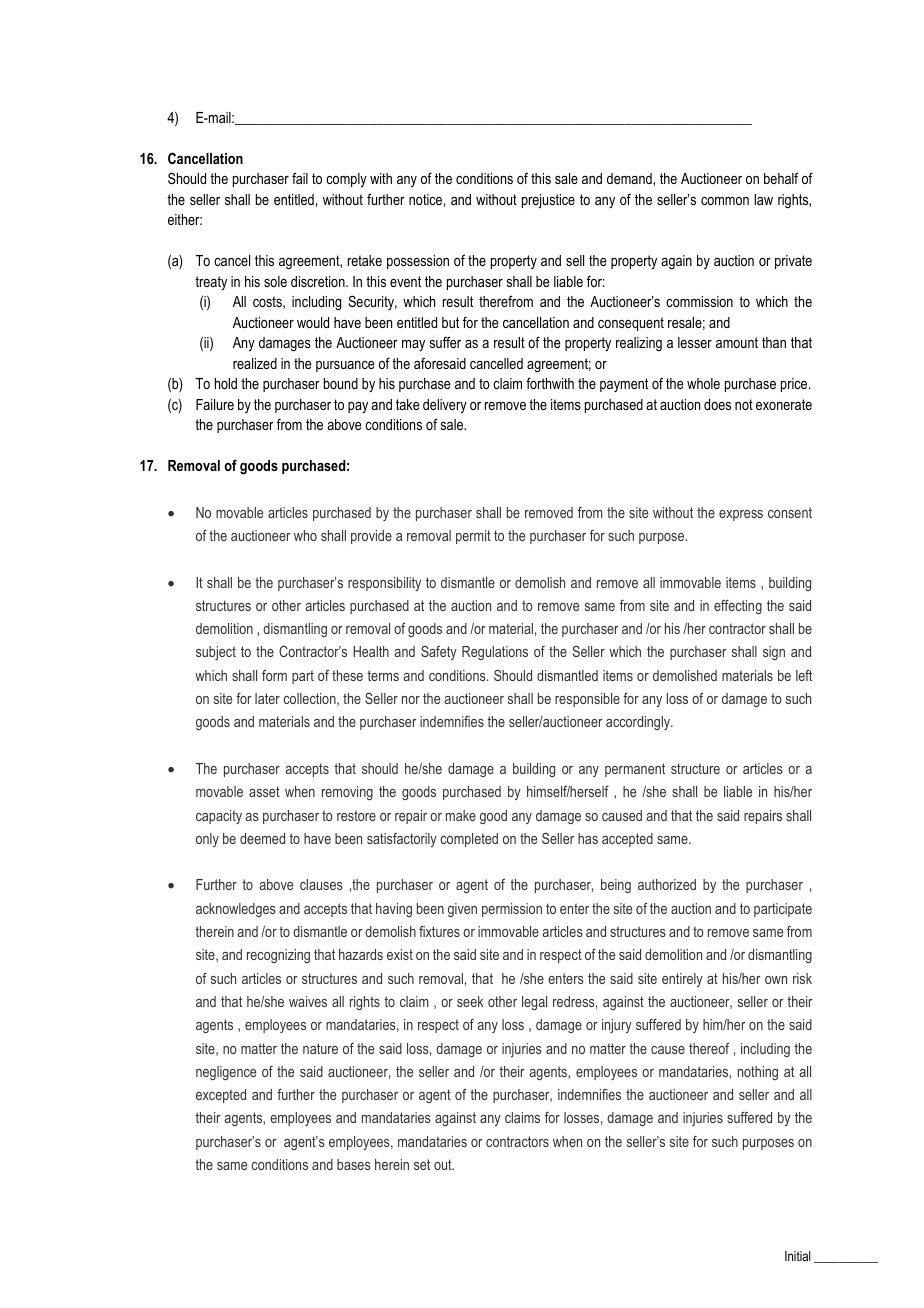 This screenshot has width=924, height=1308. I want to click on Regulations, so click(495, 653).
